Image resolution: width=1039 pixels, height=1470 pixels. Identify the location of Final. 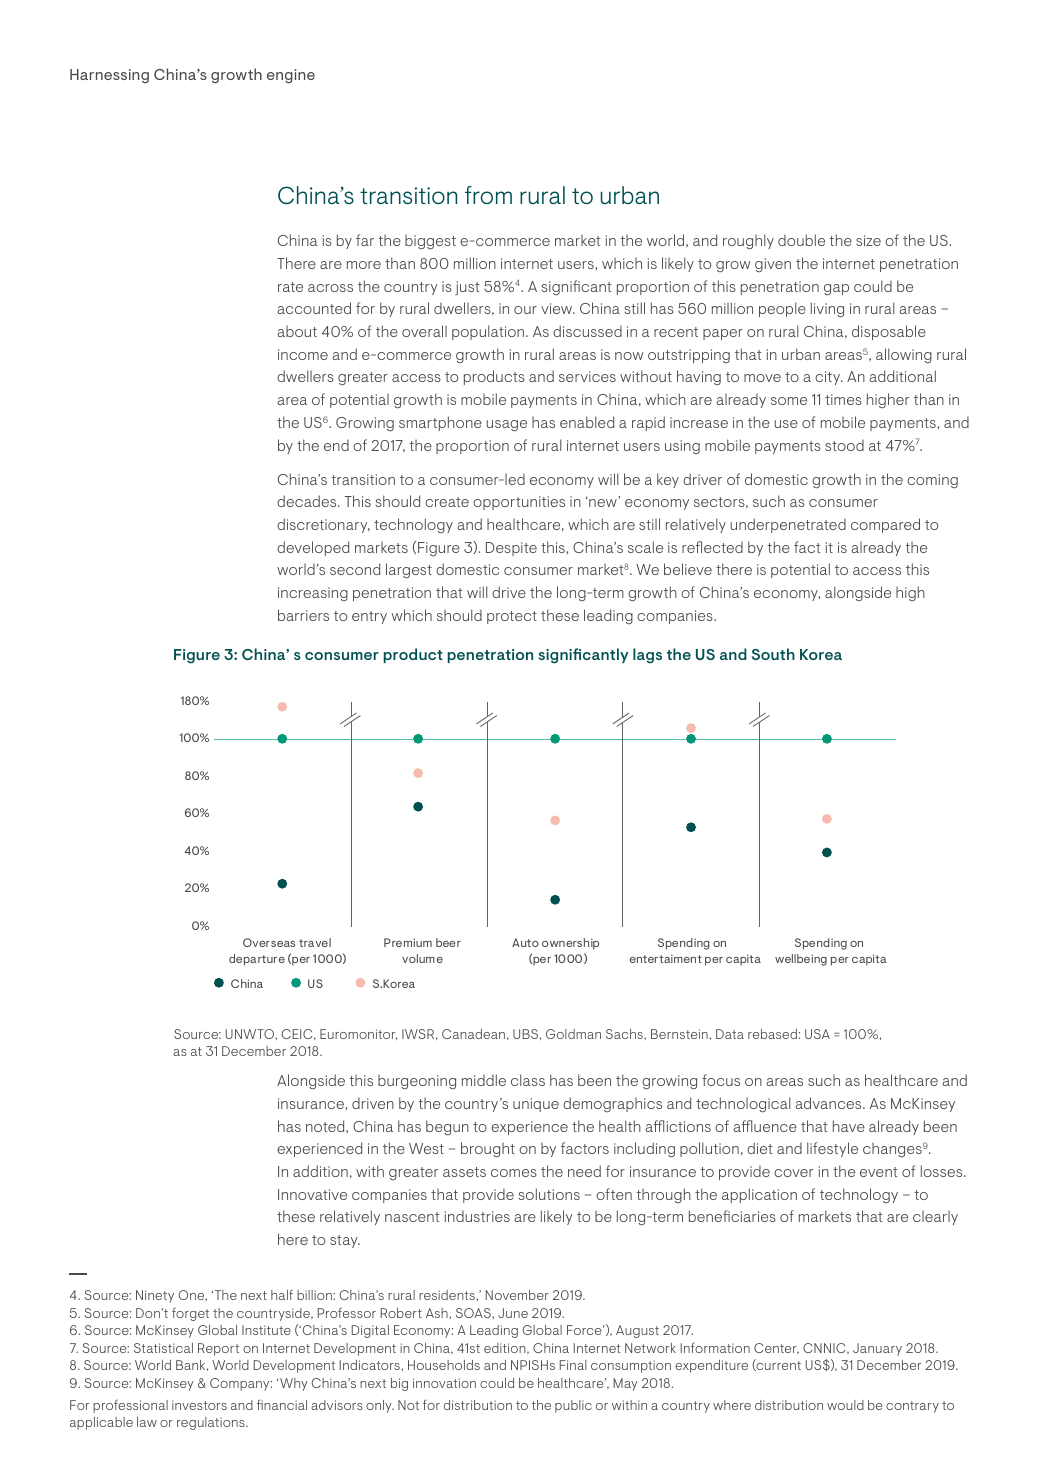
(573, 1365).
